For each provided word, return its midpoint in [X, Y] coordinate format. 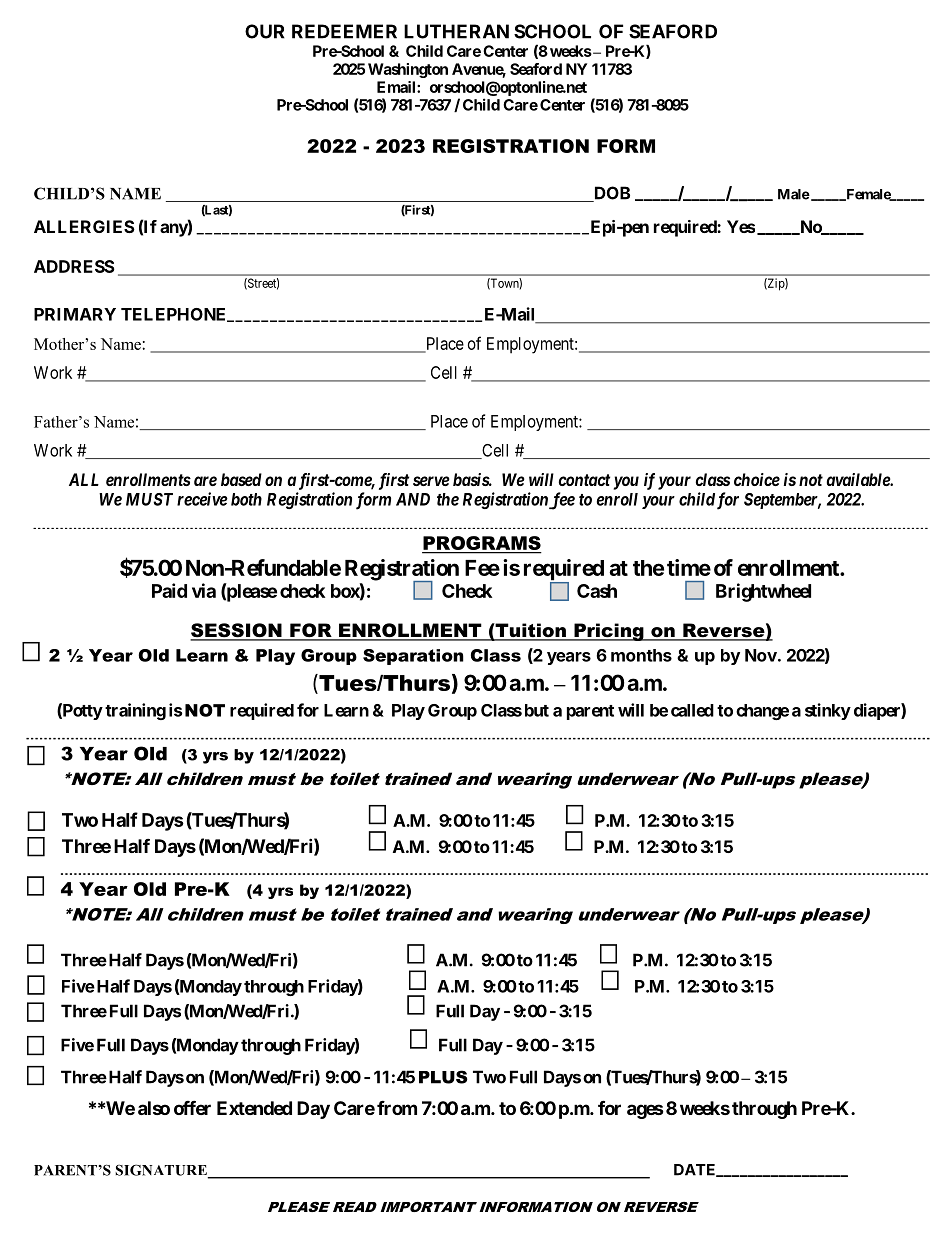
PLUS [443, 1077]
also [154, 1108]
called [692, 710]
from [397, 1107]
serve [431, 481]
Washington [408, 70]
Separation [413, 657]
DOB [610, 194]
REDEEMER [344, 31]
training [135, 711]
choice [757, 479]
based [241, 479]
